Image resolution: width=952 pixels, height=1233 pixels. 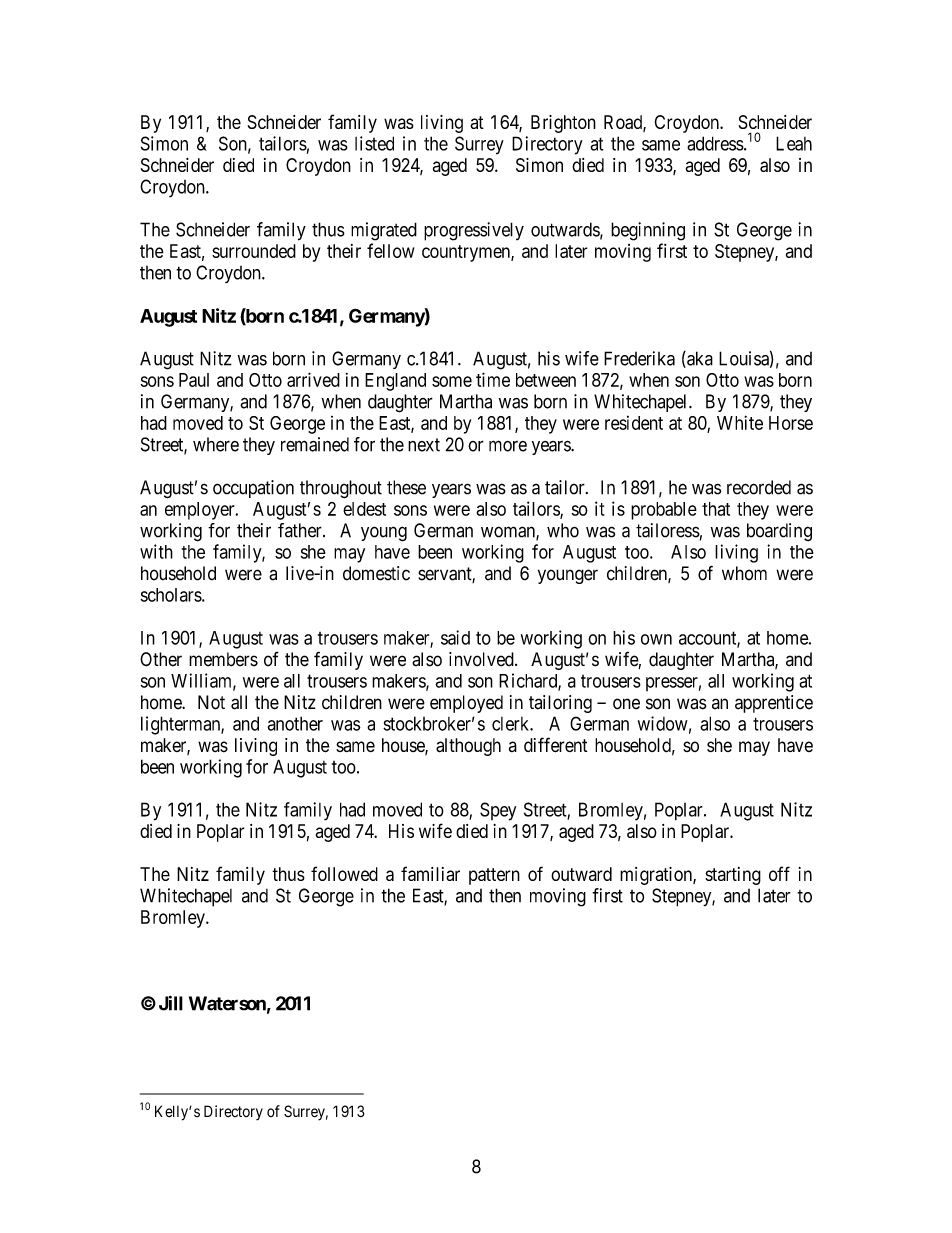 What do you see at coordinates (744, 573) in the screenshot?
I see `whom` at bounding box center [744, 573].
